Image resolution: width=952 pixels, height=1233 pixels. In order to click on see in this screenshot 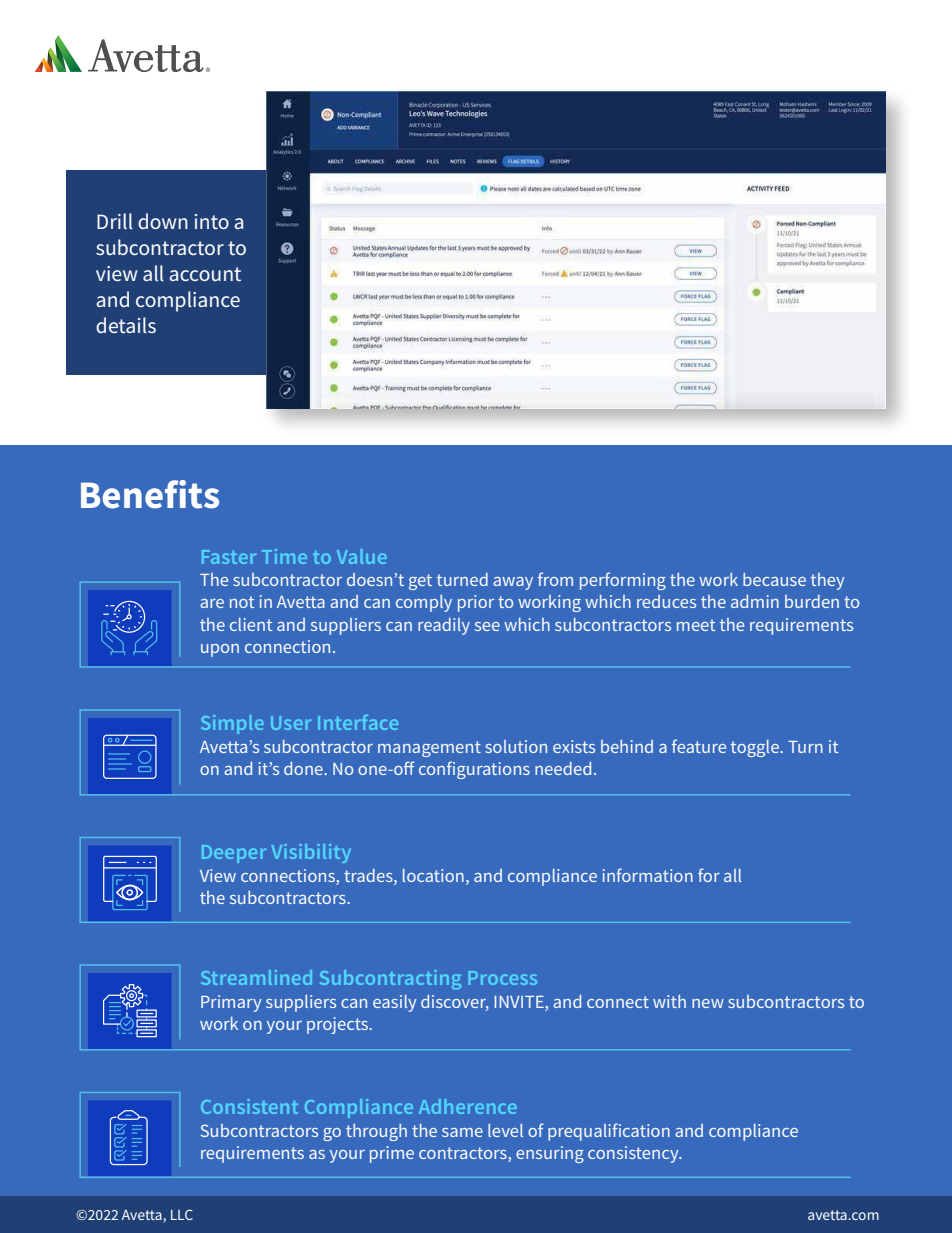, I will do `click(487, 626)`.
